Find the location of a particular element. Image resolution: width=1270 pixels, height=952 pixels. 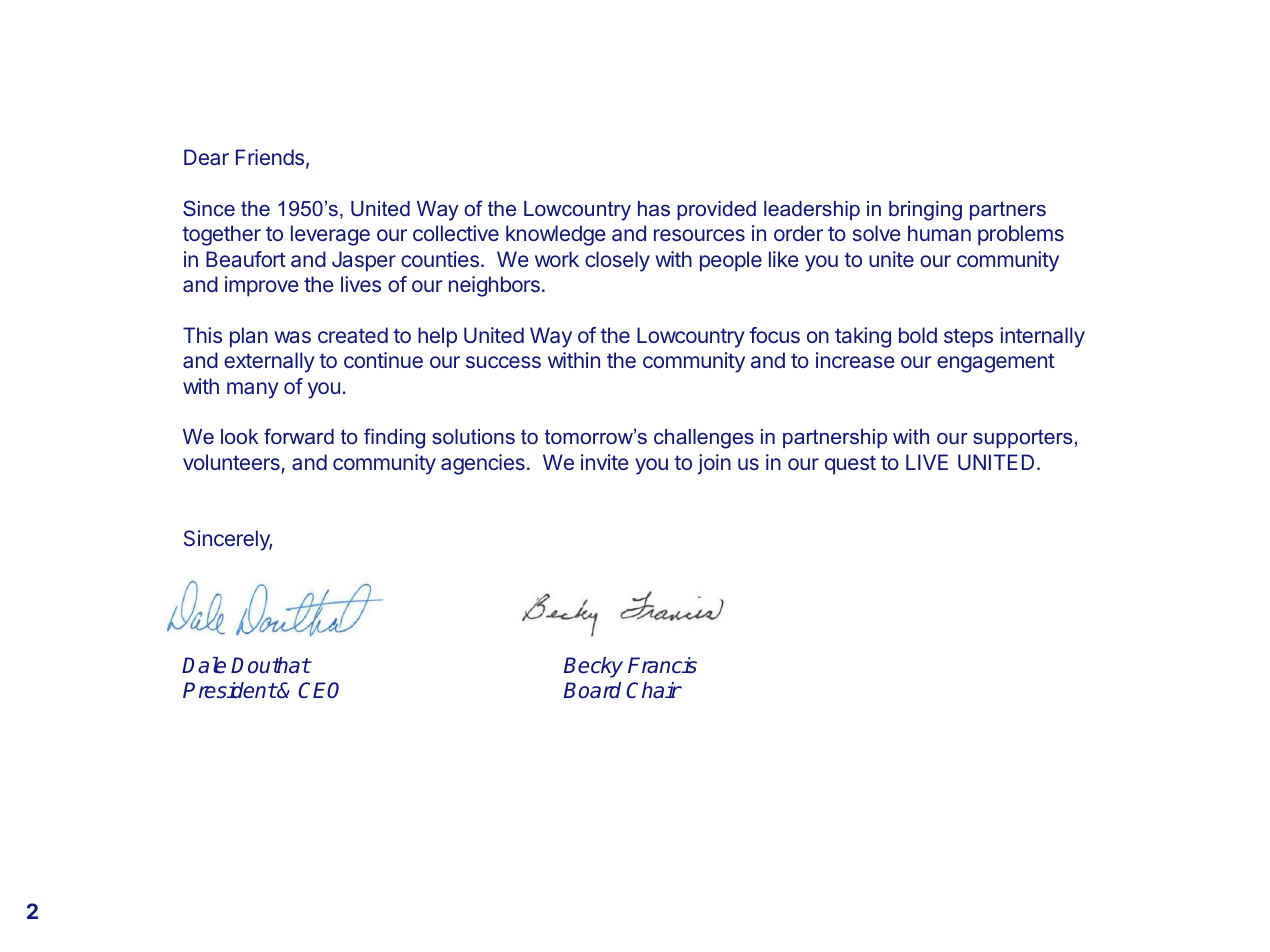

invite is located at coordinates (605, 462).
